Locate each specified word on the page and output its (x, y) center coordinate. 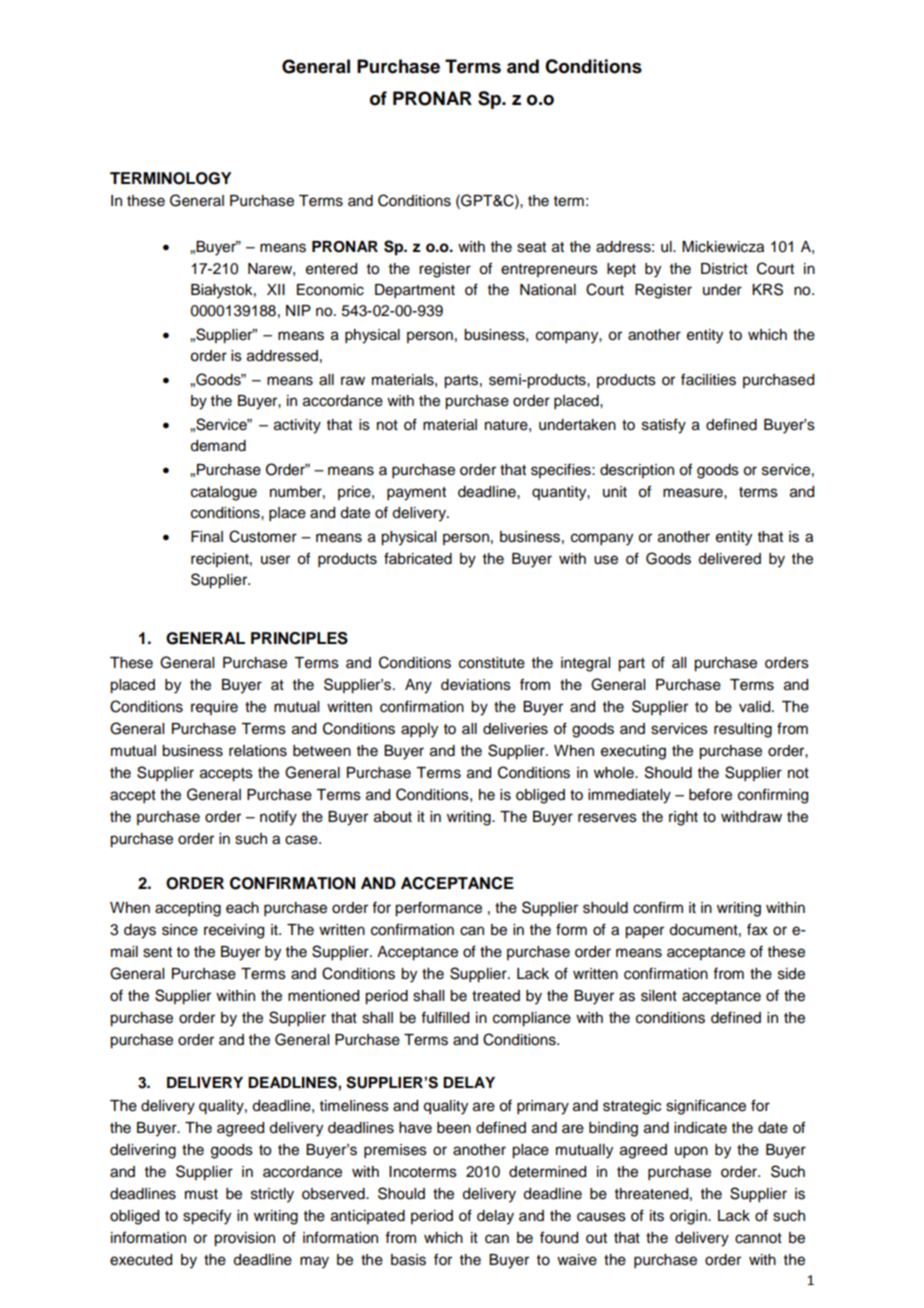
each (242, 908)
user (275, 560)
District (724, 269)
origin (689, 1217)
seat (531, 247)
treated (496, 996)
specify (207, 1217)
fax (757, 929)
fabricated (418, 558)
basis (408, 1260)
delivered (729, 559)
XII (276, 289)
